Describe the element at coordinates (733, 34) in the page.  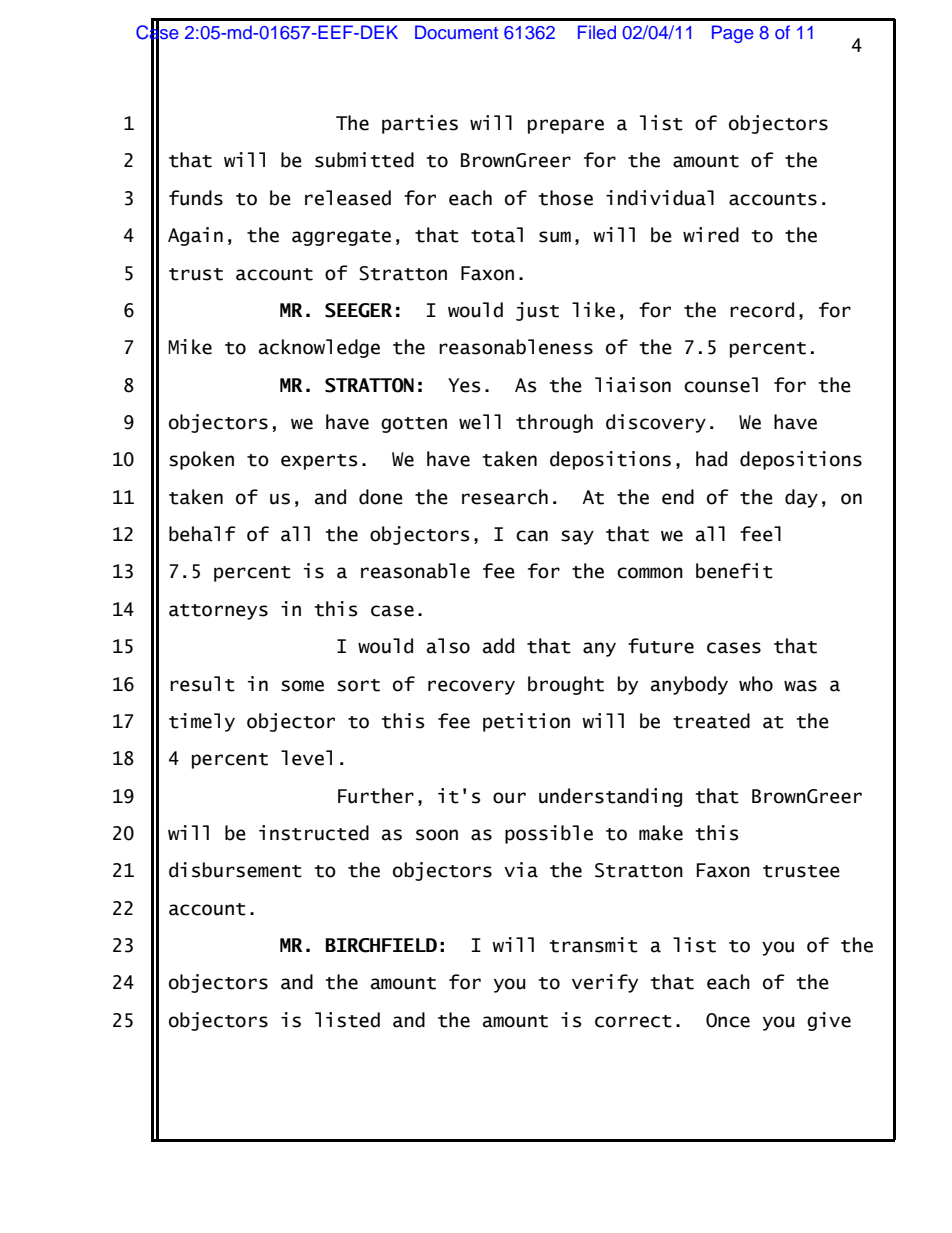
I see `Page` at that location.
